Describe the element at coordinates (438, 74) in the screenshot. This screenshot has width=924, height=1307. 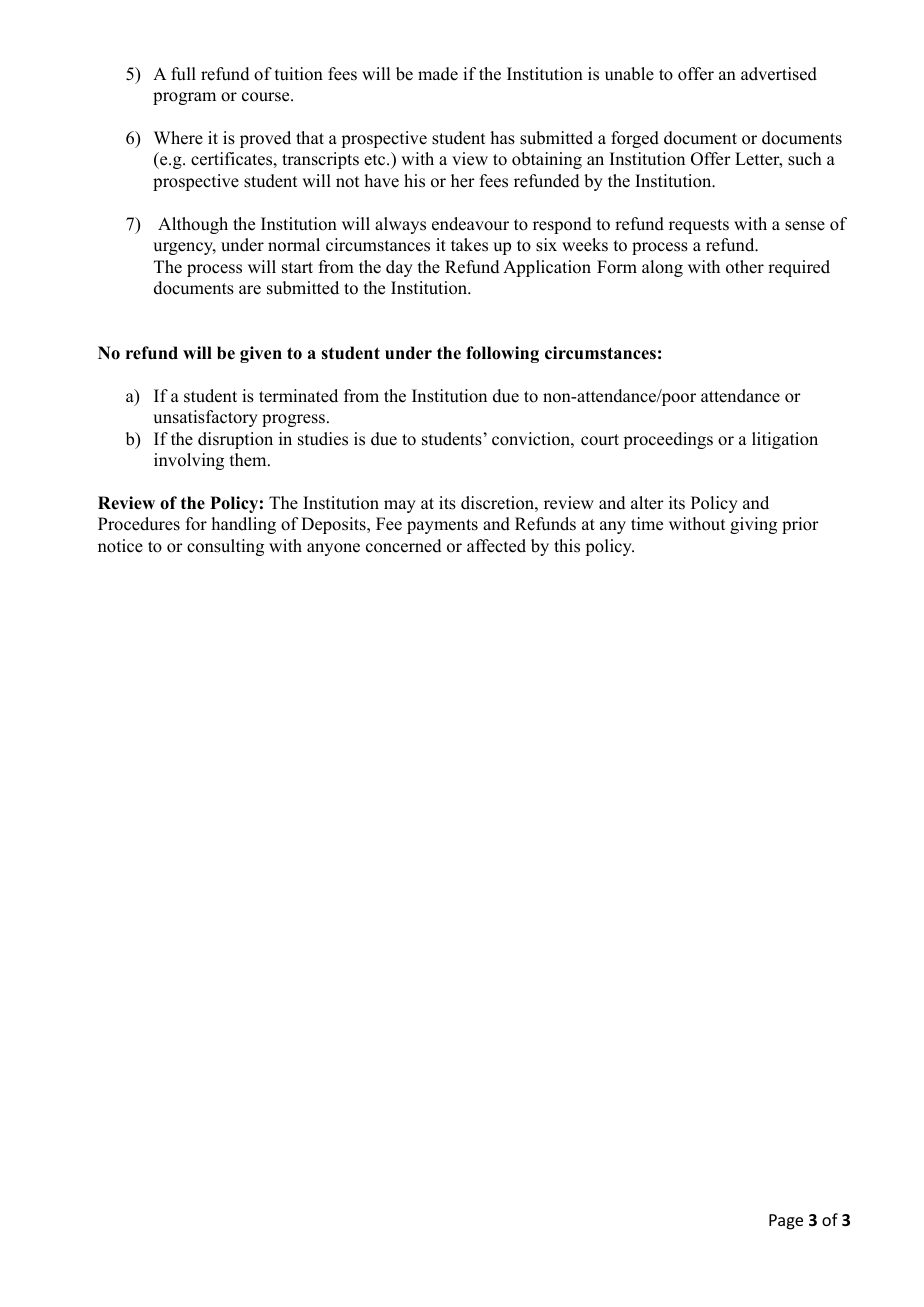
I see `made` at that location.
